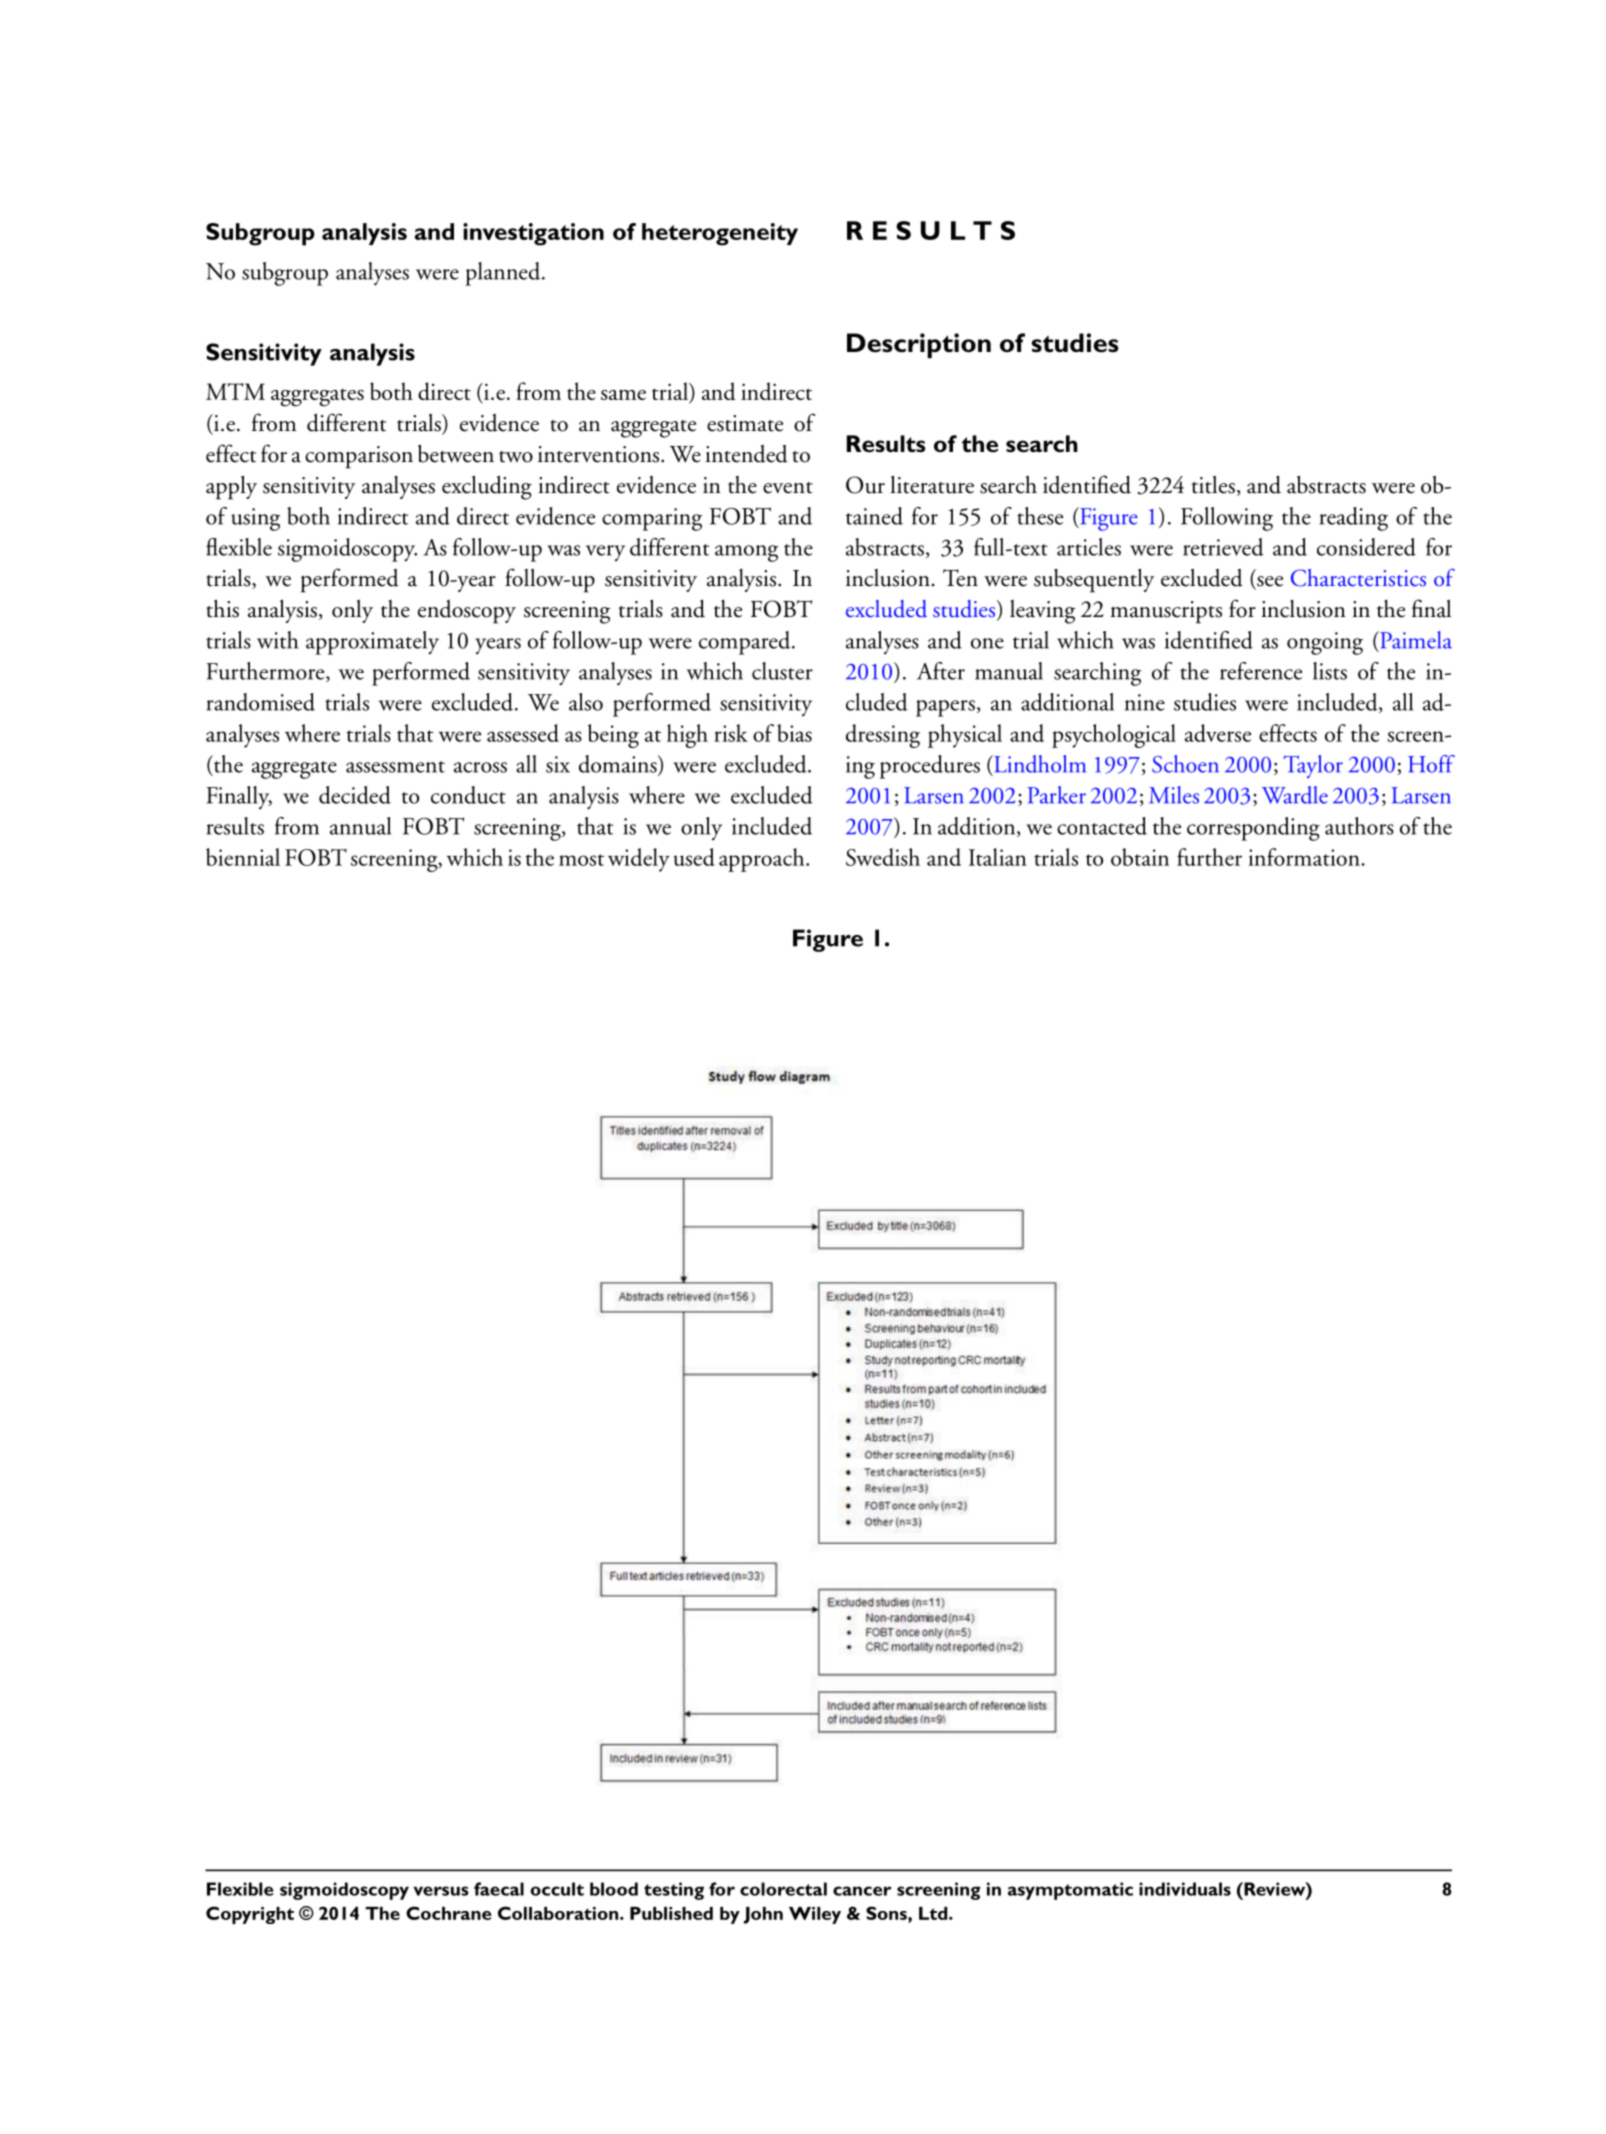 Image resolution: width=1606 pixels, height=2134 pixels. Describe the element at coordinates (1213, 484) in the screenshot. I see `titles` at that location.
